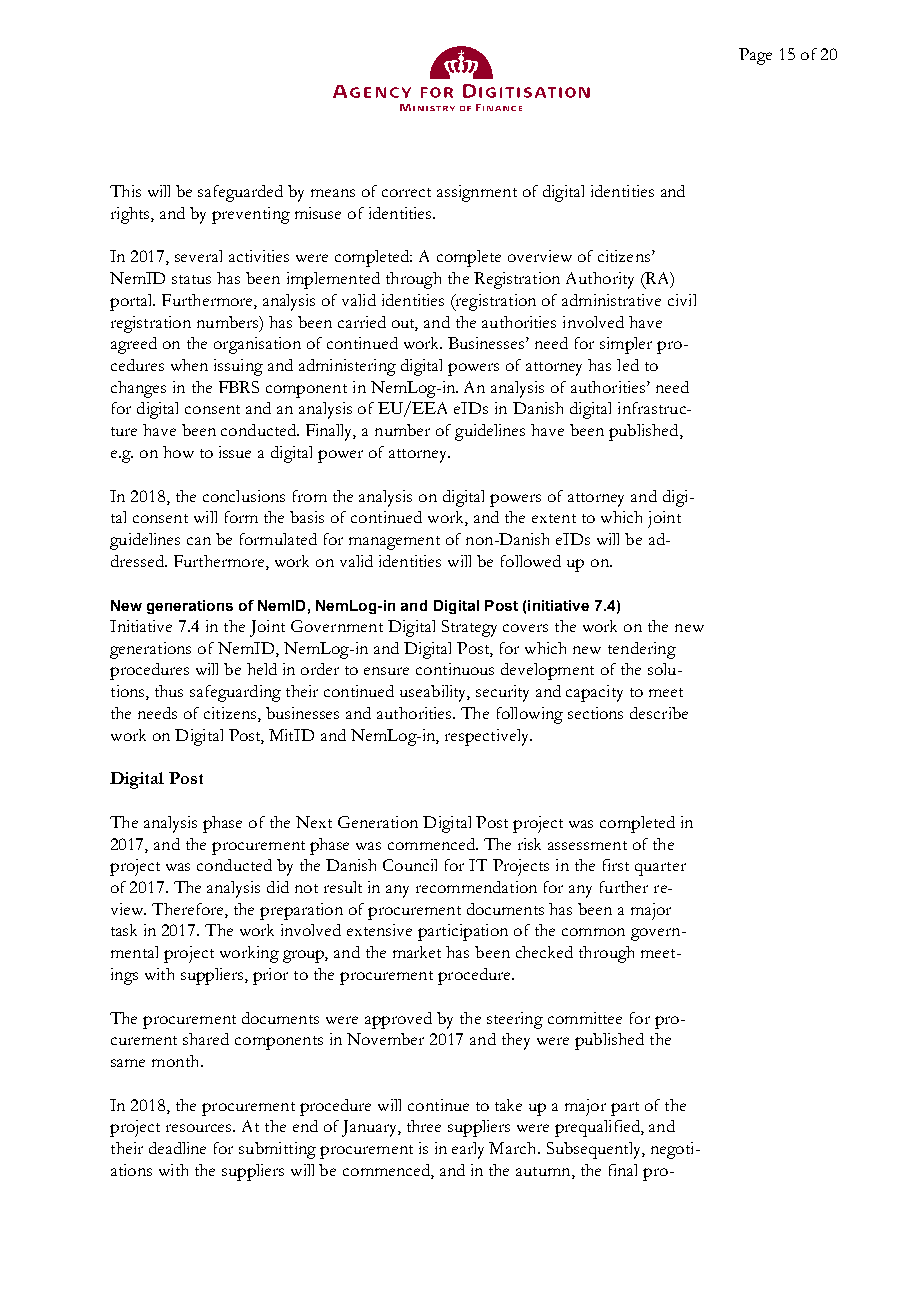 Image resolution: width=924 pixels, height=1308 pixels. Describe the element at coordinates (177, 1148) in the screenshot. I see `deadline` at that location.
